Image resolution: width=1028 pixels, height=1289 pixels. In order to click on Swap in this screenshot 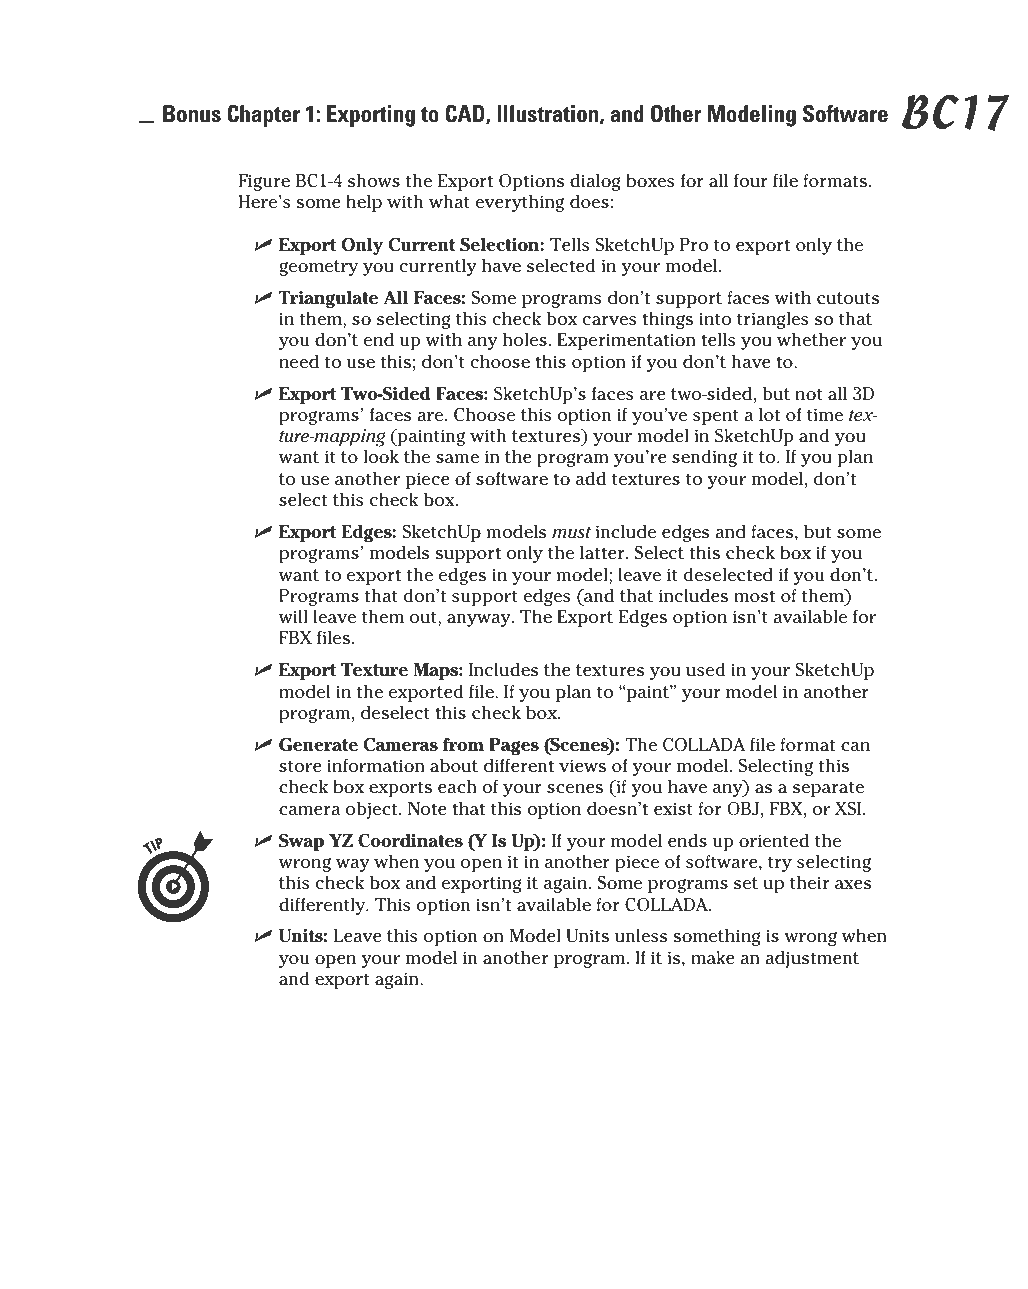, I will do `click(301, 842)`.
